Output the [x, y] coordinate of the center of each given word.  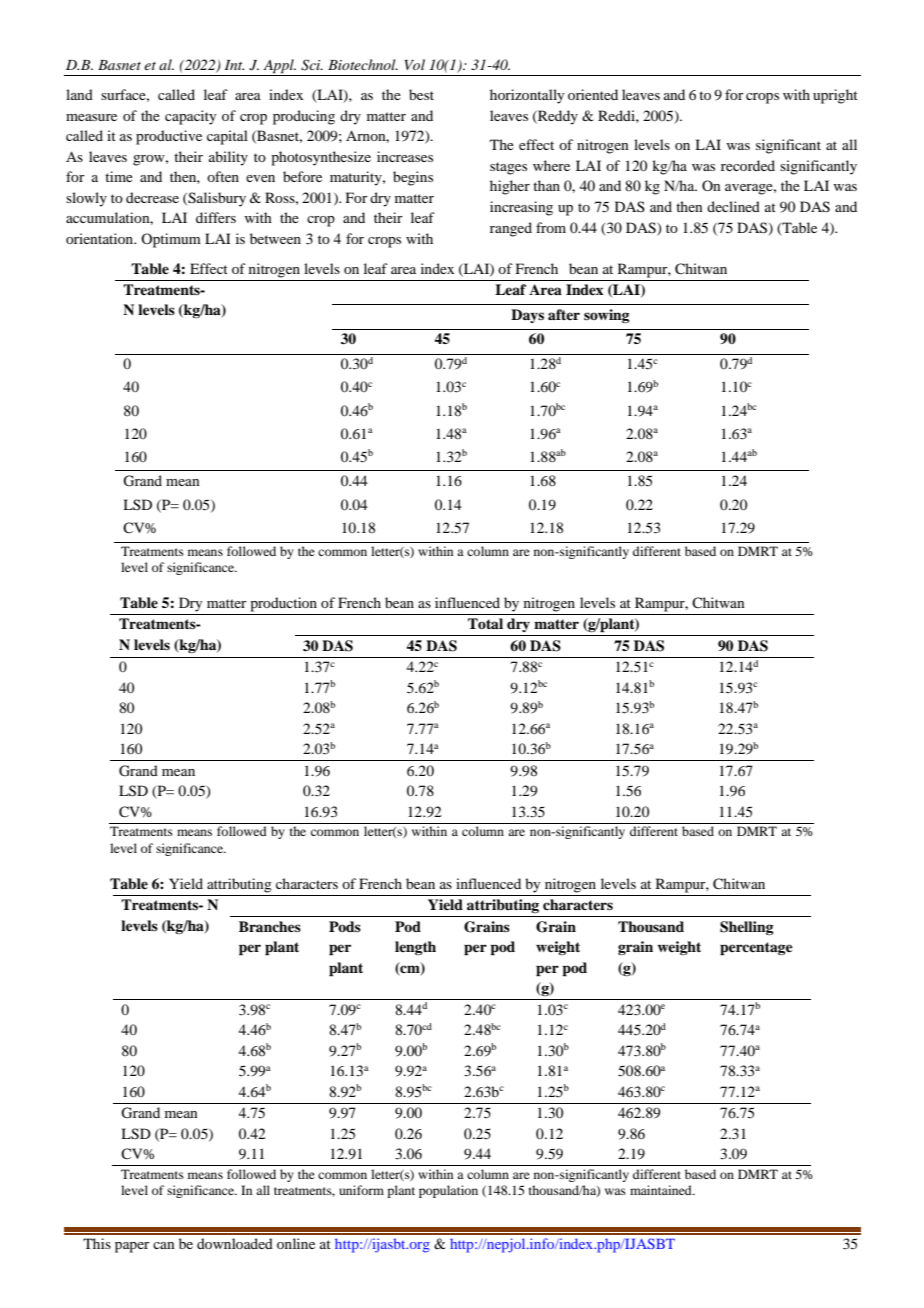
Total [485, 623]
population [448, 1191]
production [283, 604]
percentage [756, 949]
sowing [607, 316]
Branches [270, 926]
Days [527, 316]
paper [132, 1247]
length [415, 948]
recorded [748, 165]
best [421, 94]
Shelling [747, 928]
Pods [345, 926]
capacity [190, 117]
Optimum [171, 240]
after [564, 314]
